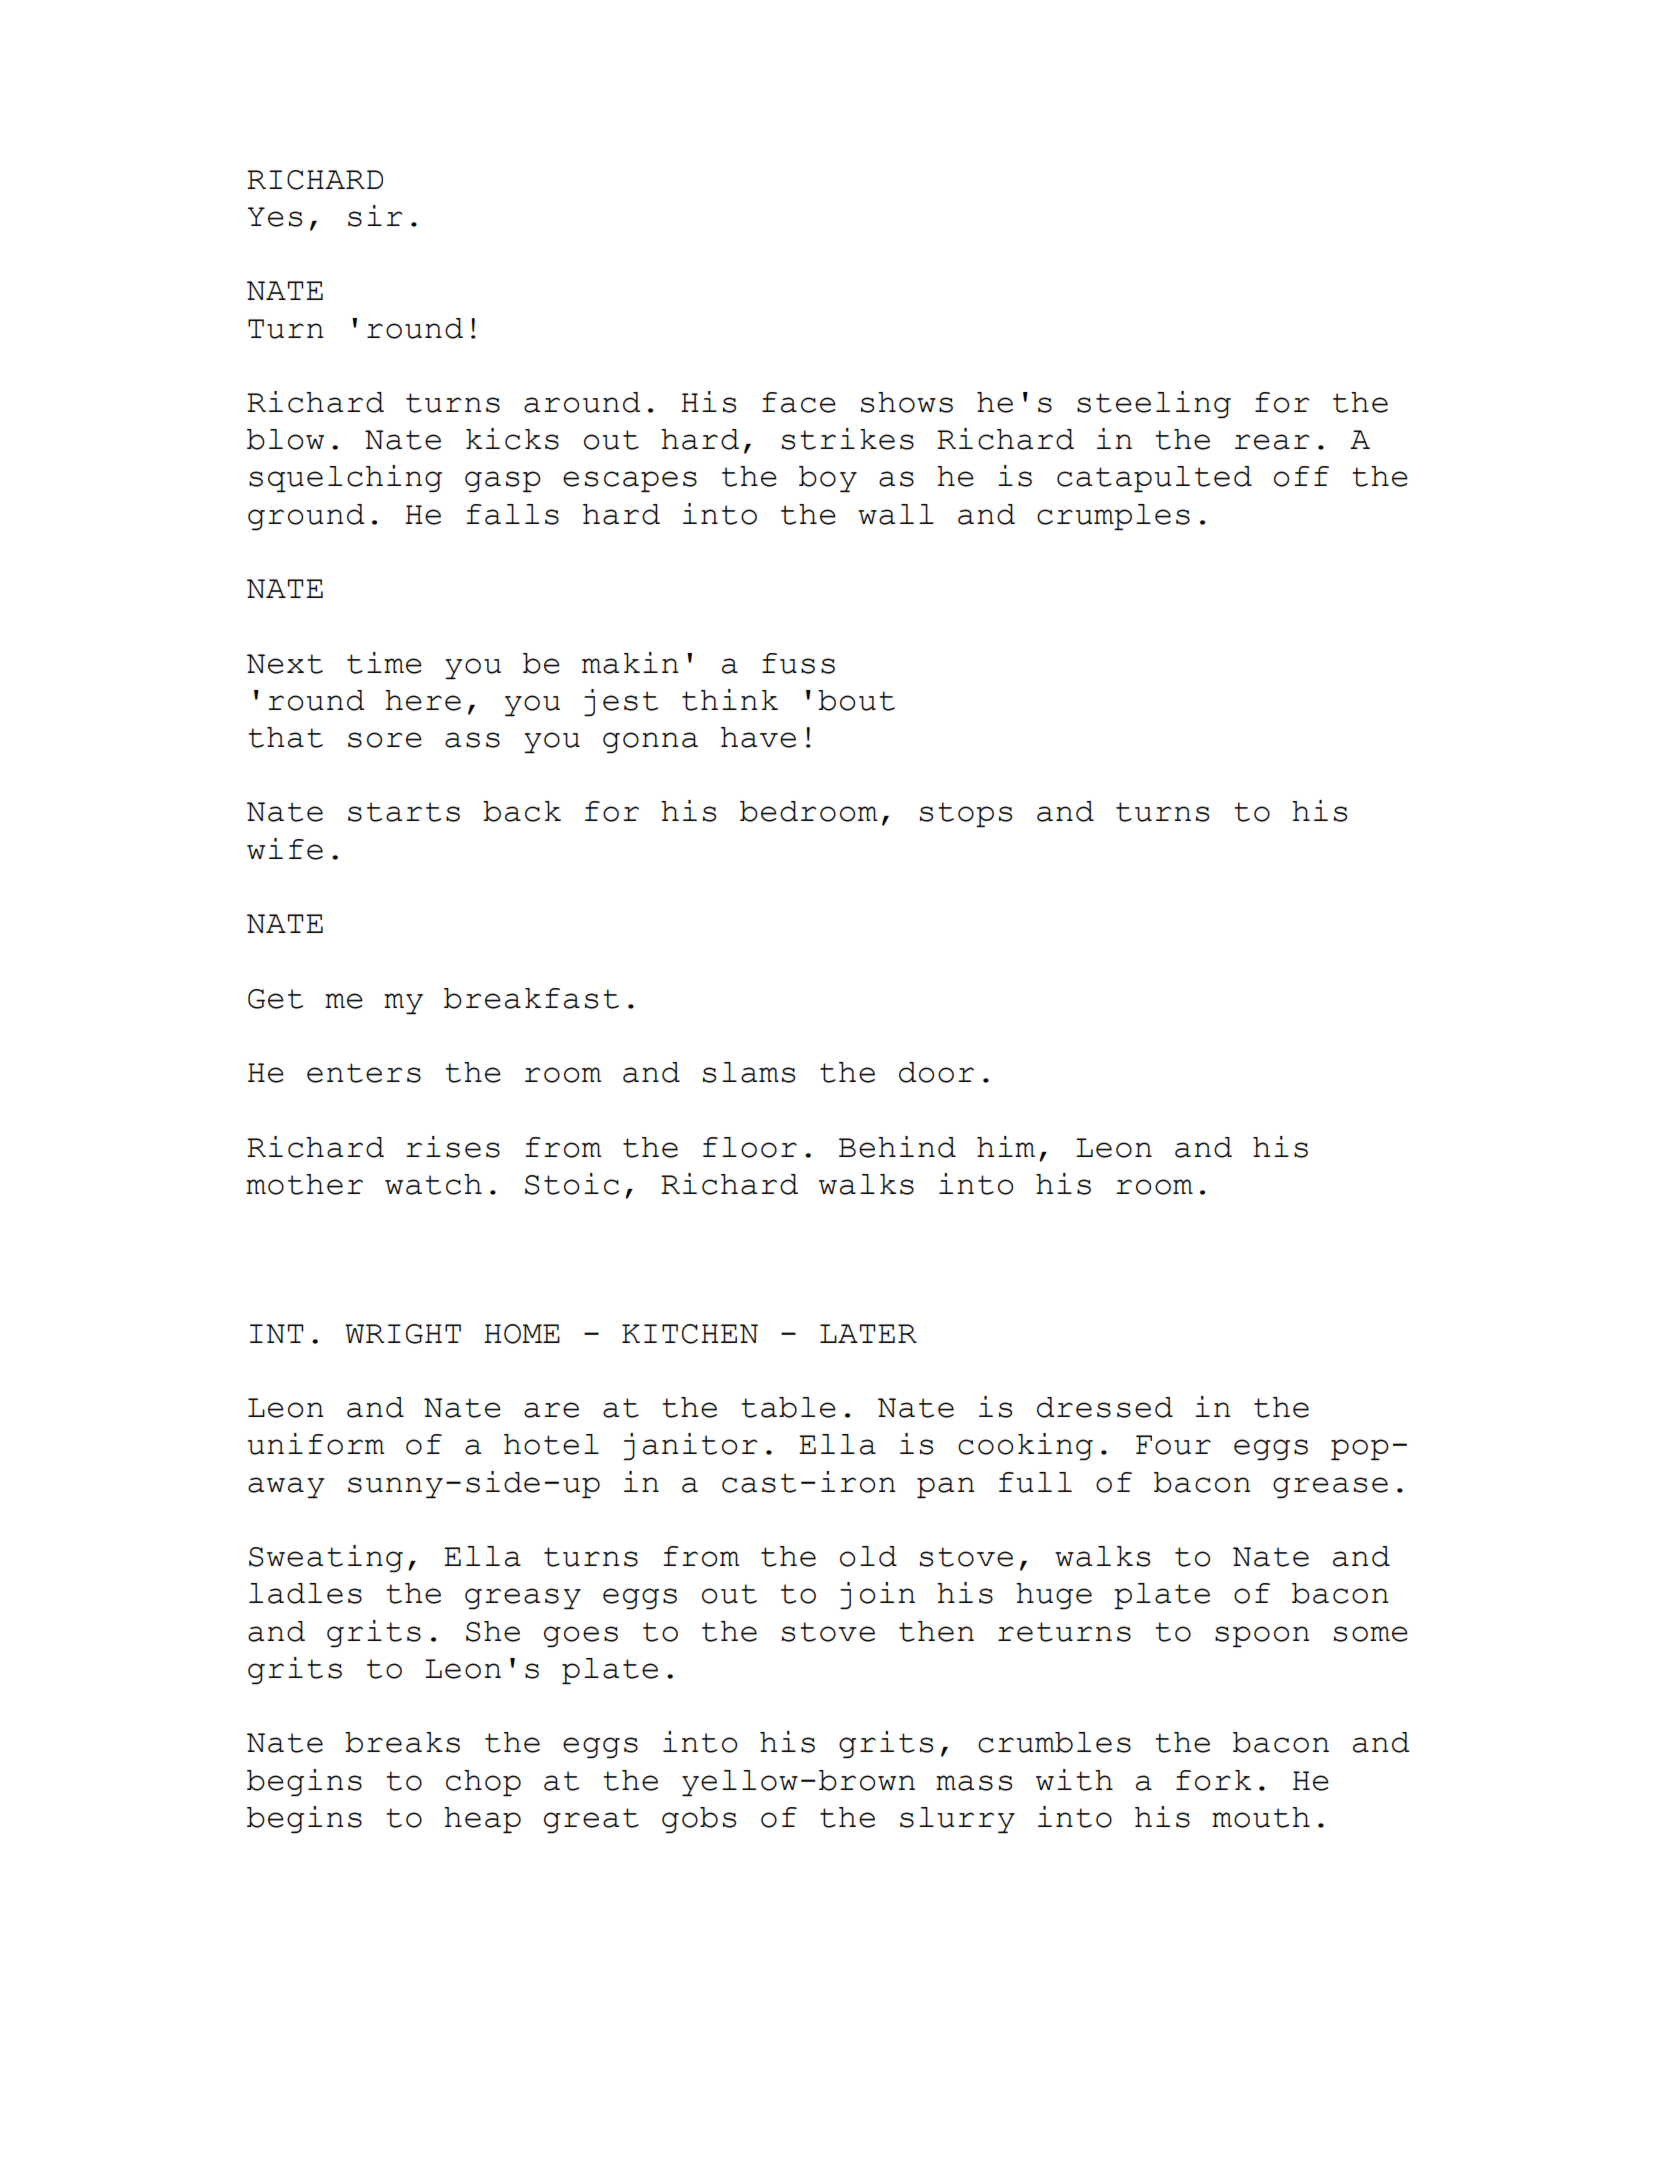 This screenshot has width=1676, height=2169. What do you see at coordinates (1113, 517) in the screenshot?
I see `crumples` at bounding box center [1113, 517].
